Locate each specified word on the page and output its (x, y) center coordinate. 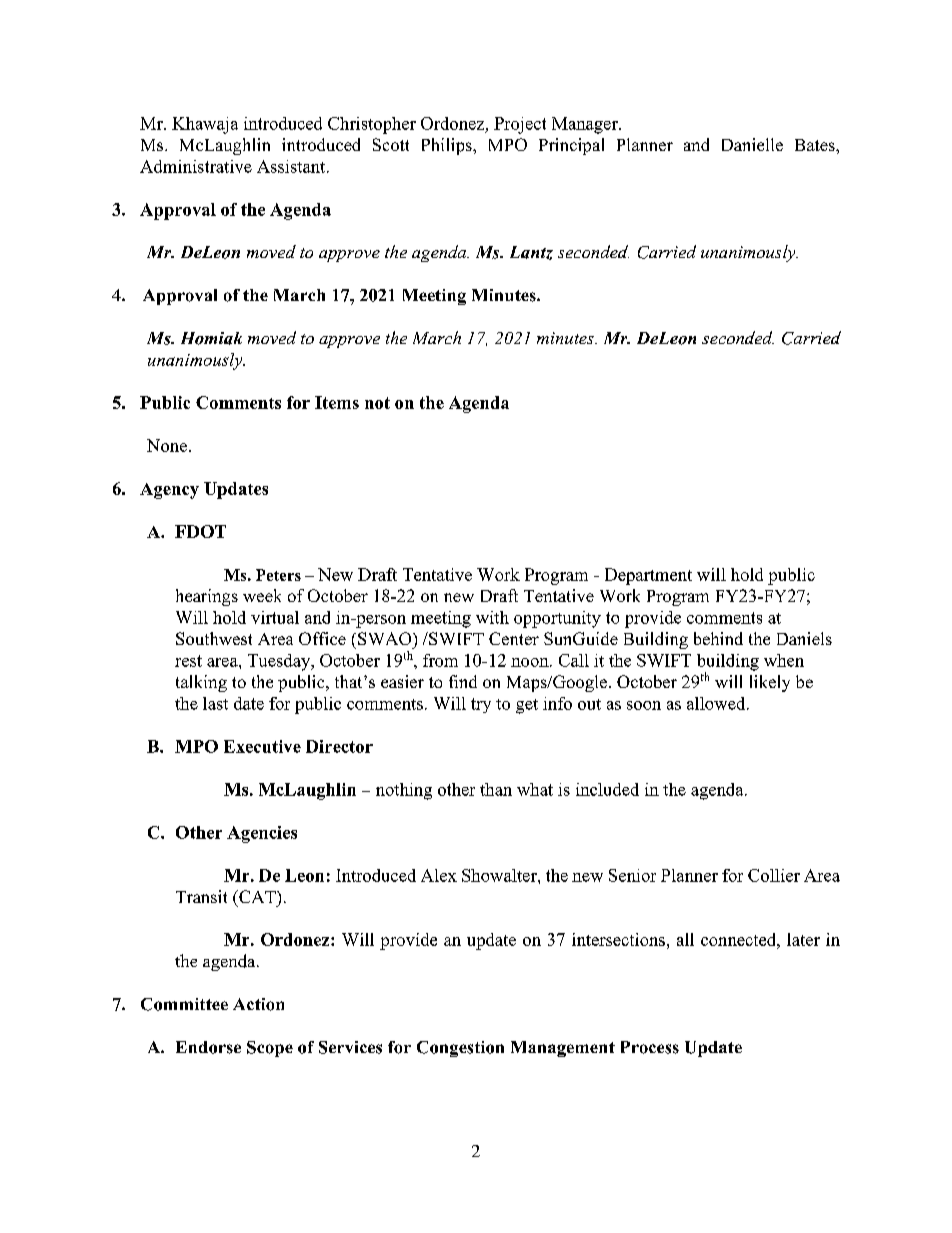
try (481, 705)
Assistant (292, 166)
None (167, 445)
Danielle (752, 144)
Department (648, 576)
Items (337, 402)
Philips (448, 146)
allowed (717, 703)
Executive (262, 746)
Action (258, 1004)
